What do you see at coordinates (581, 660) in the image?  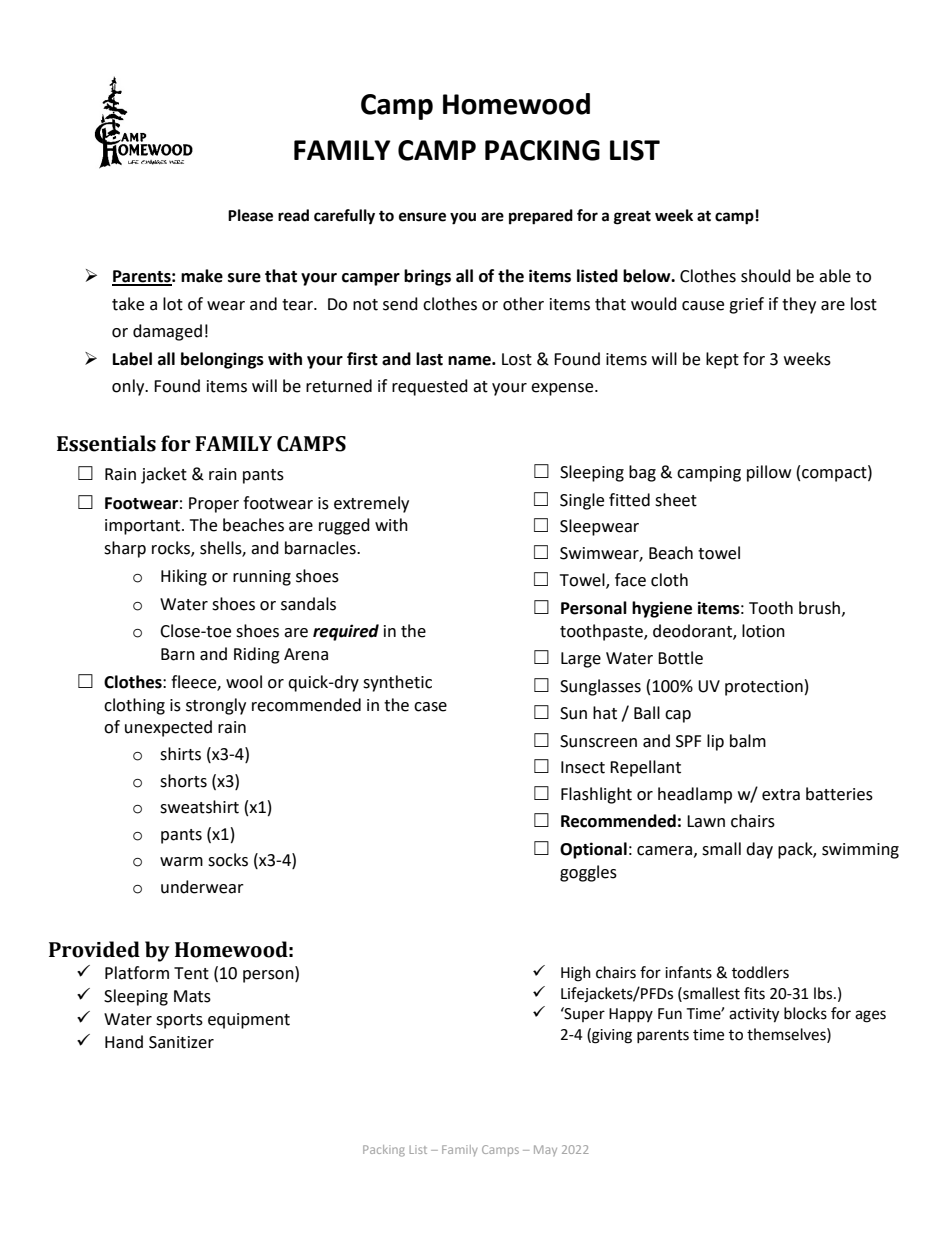 I see `Large` at bounding box center [581, 660].
